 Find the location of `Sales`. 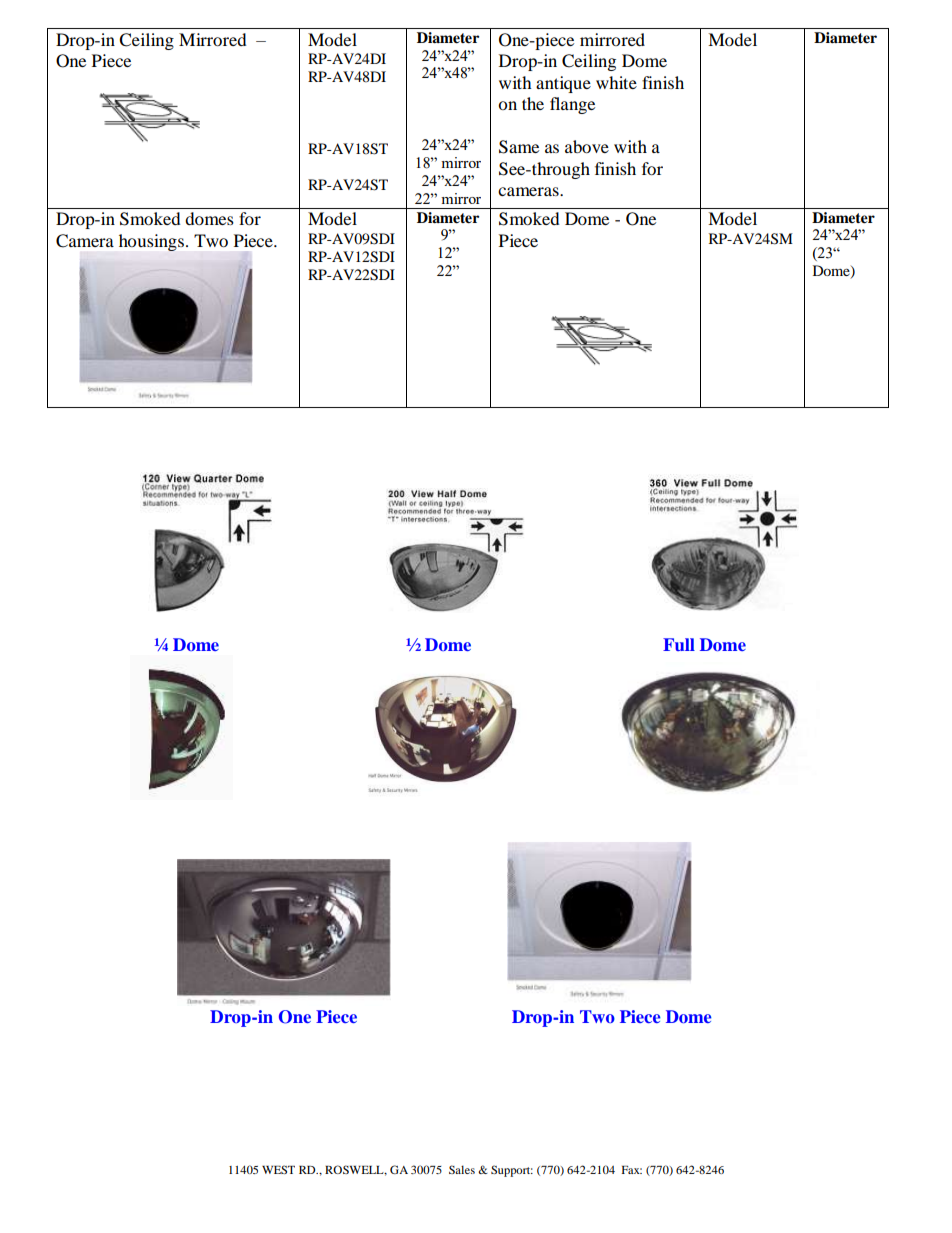

Sales is located at coordinates (462, 1169).
